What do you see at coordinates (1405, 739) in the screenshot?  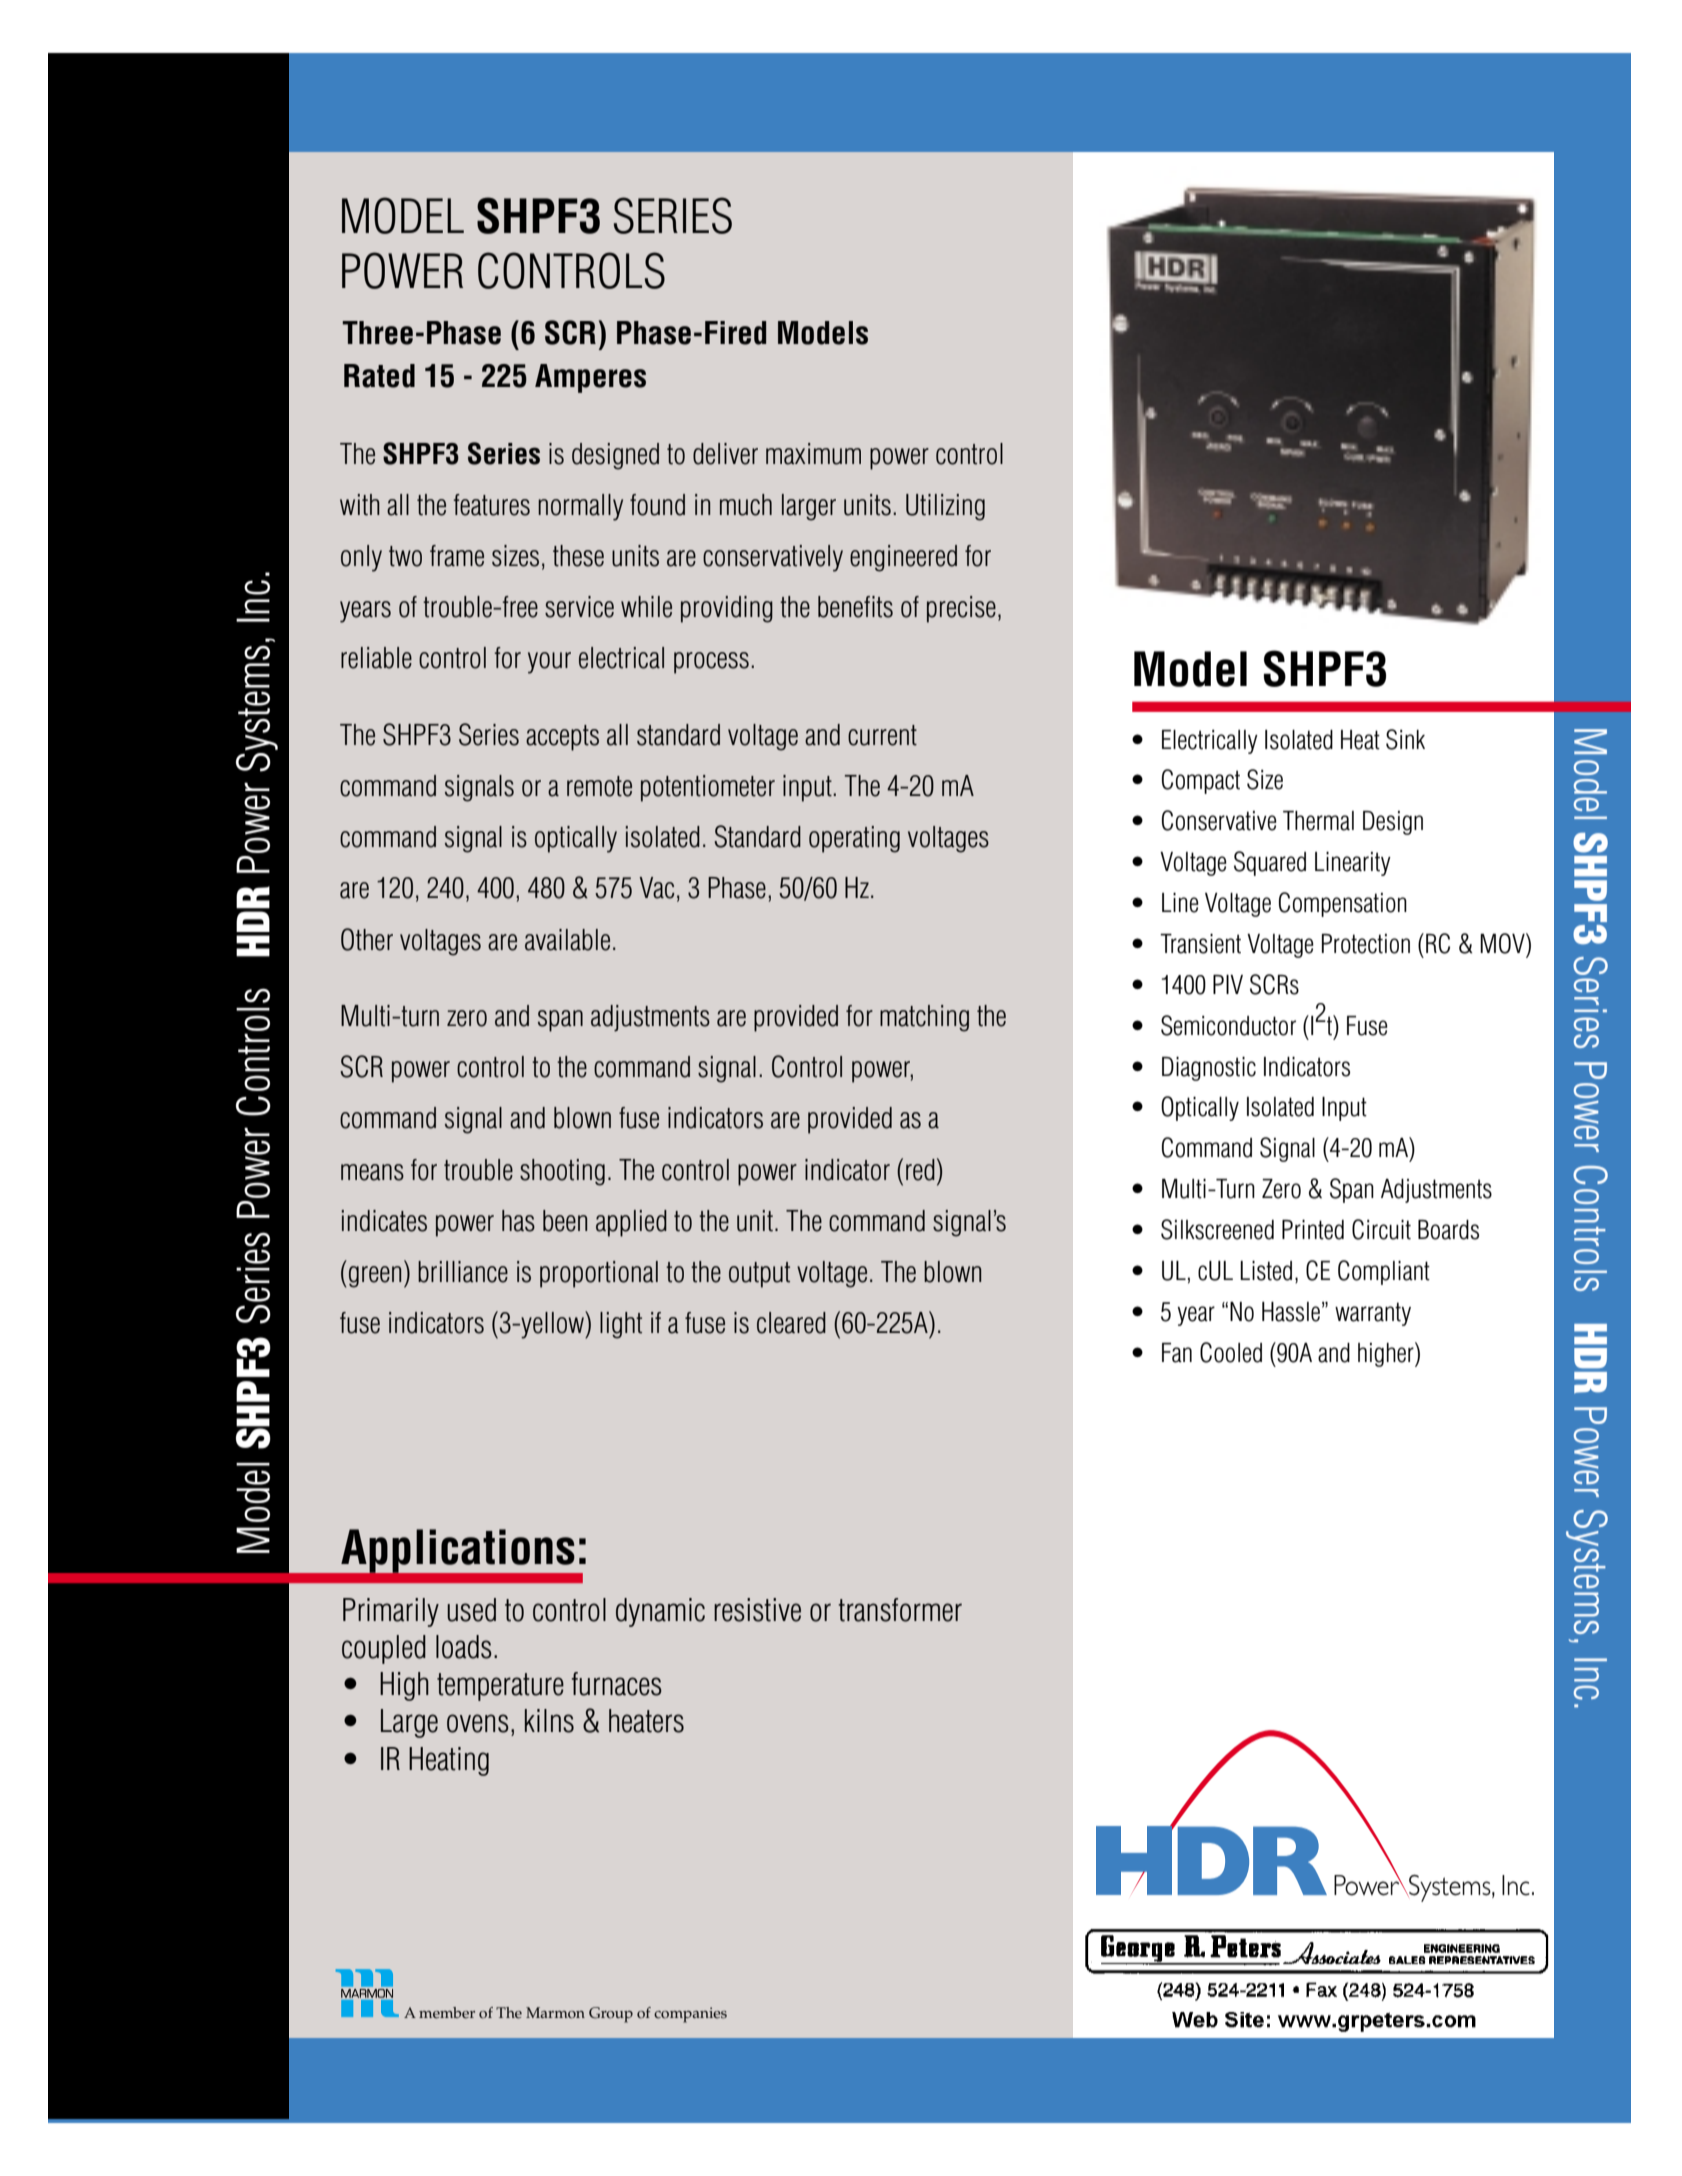 I see `Sink` at bounding box center [1405, 739].
